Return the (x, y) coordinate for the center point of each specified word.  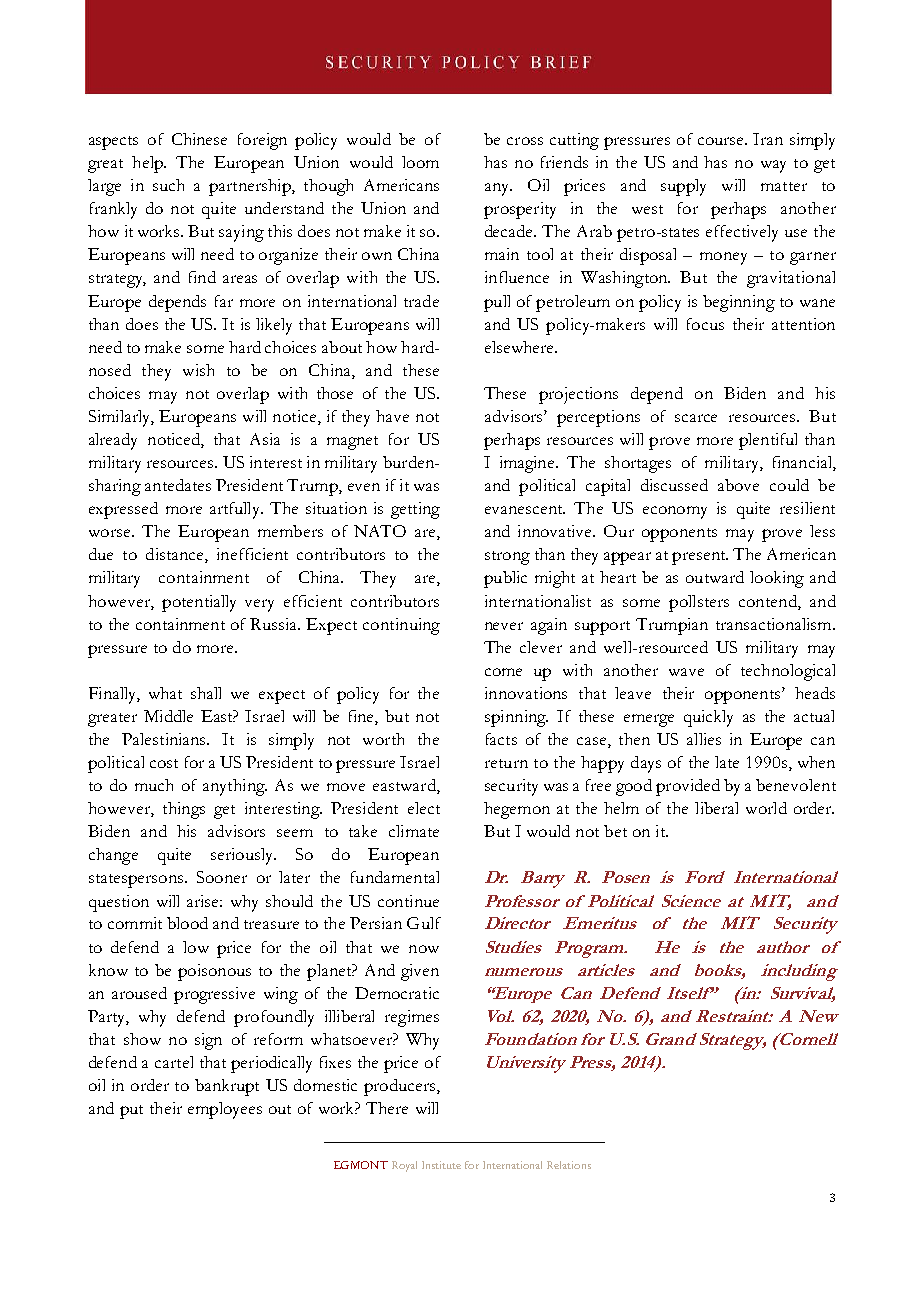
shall (206, 693)
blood (187, 923)
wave (686, 672)
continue (408, 901)
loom (420, 162)
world (766, 808)
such (168, 185)
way (773, 166)
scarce (696, 418)
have (392, 416)
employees (225, 1110)
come (503, 672)
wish (198, 370)
